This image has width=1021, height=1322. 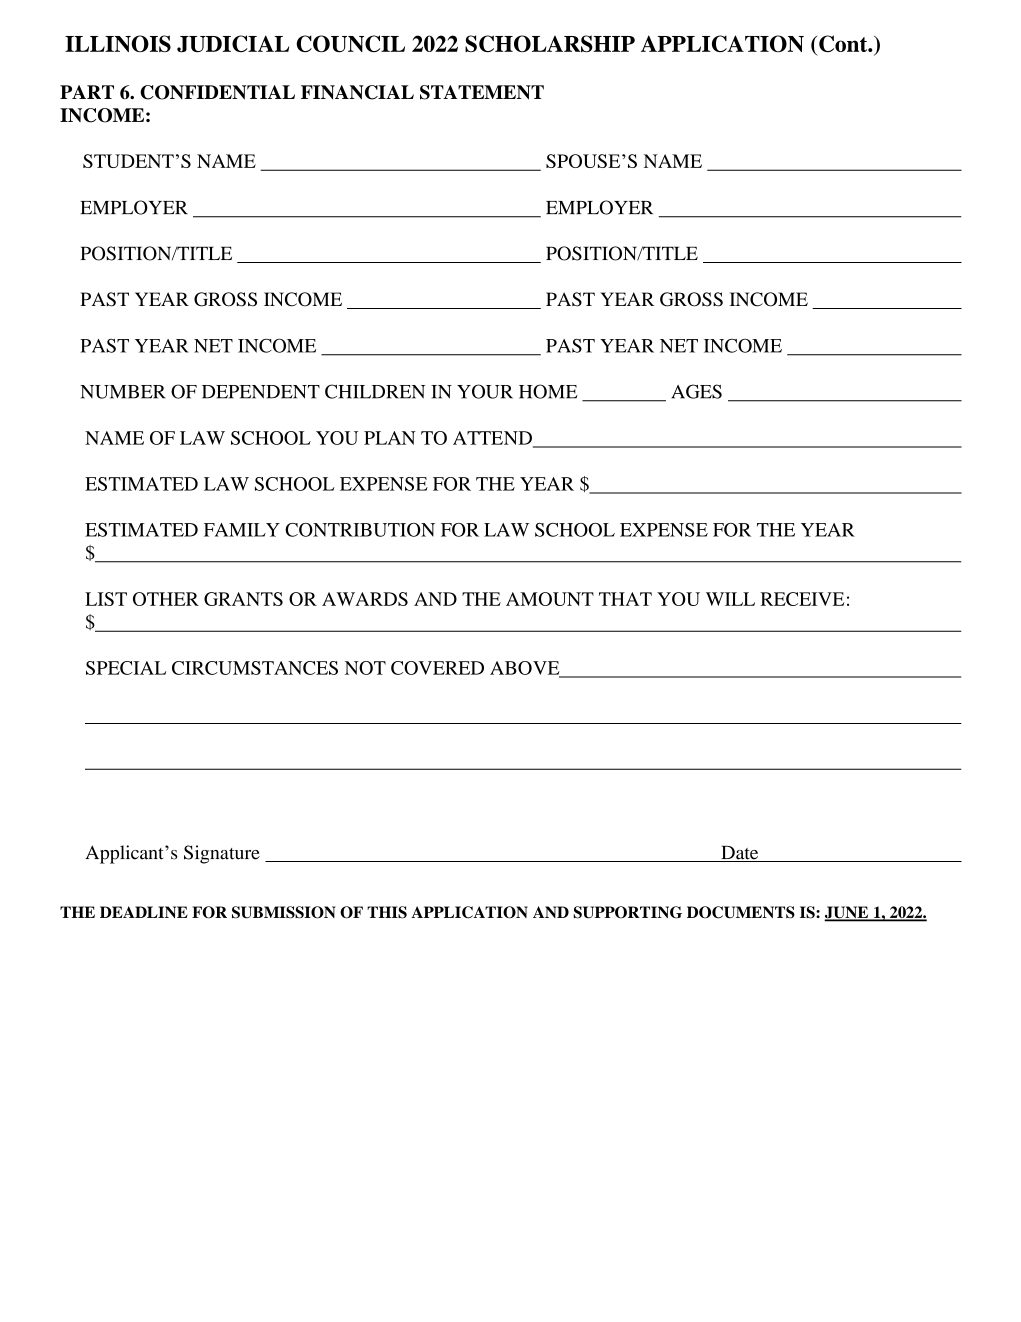 What do you see at coordinates (482, 92) in the image?
I see `STATEMENT` at bounding box center [482, 92].
